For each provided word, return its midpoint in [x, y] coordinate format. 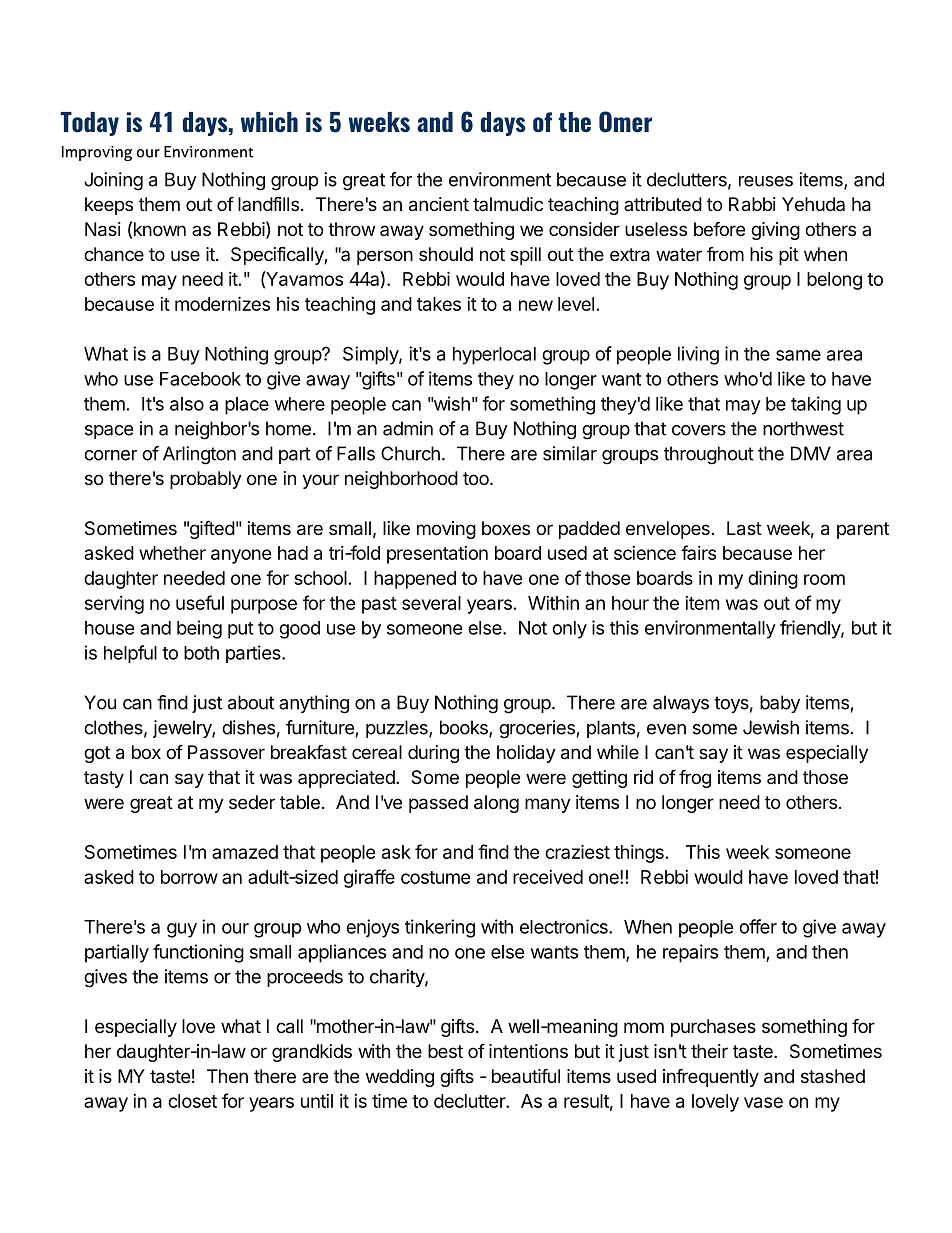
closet [192, 1101]
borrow [189, 877]
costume [436, 877]
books [465, 728]
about [251, 702]
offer [758, 926]
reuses [766, 181]
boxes [506, 528]
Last [744, 528]
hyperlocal [494, 356]
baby [780, 704]
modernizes [222, 303]
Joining [113, 181]
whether [172, 553]
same [798, 355]
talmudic [508, 204]
